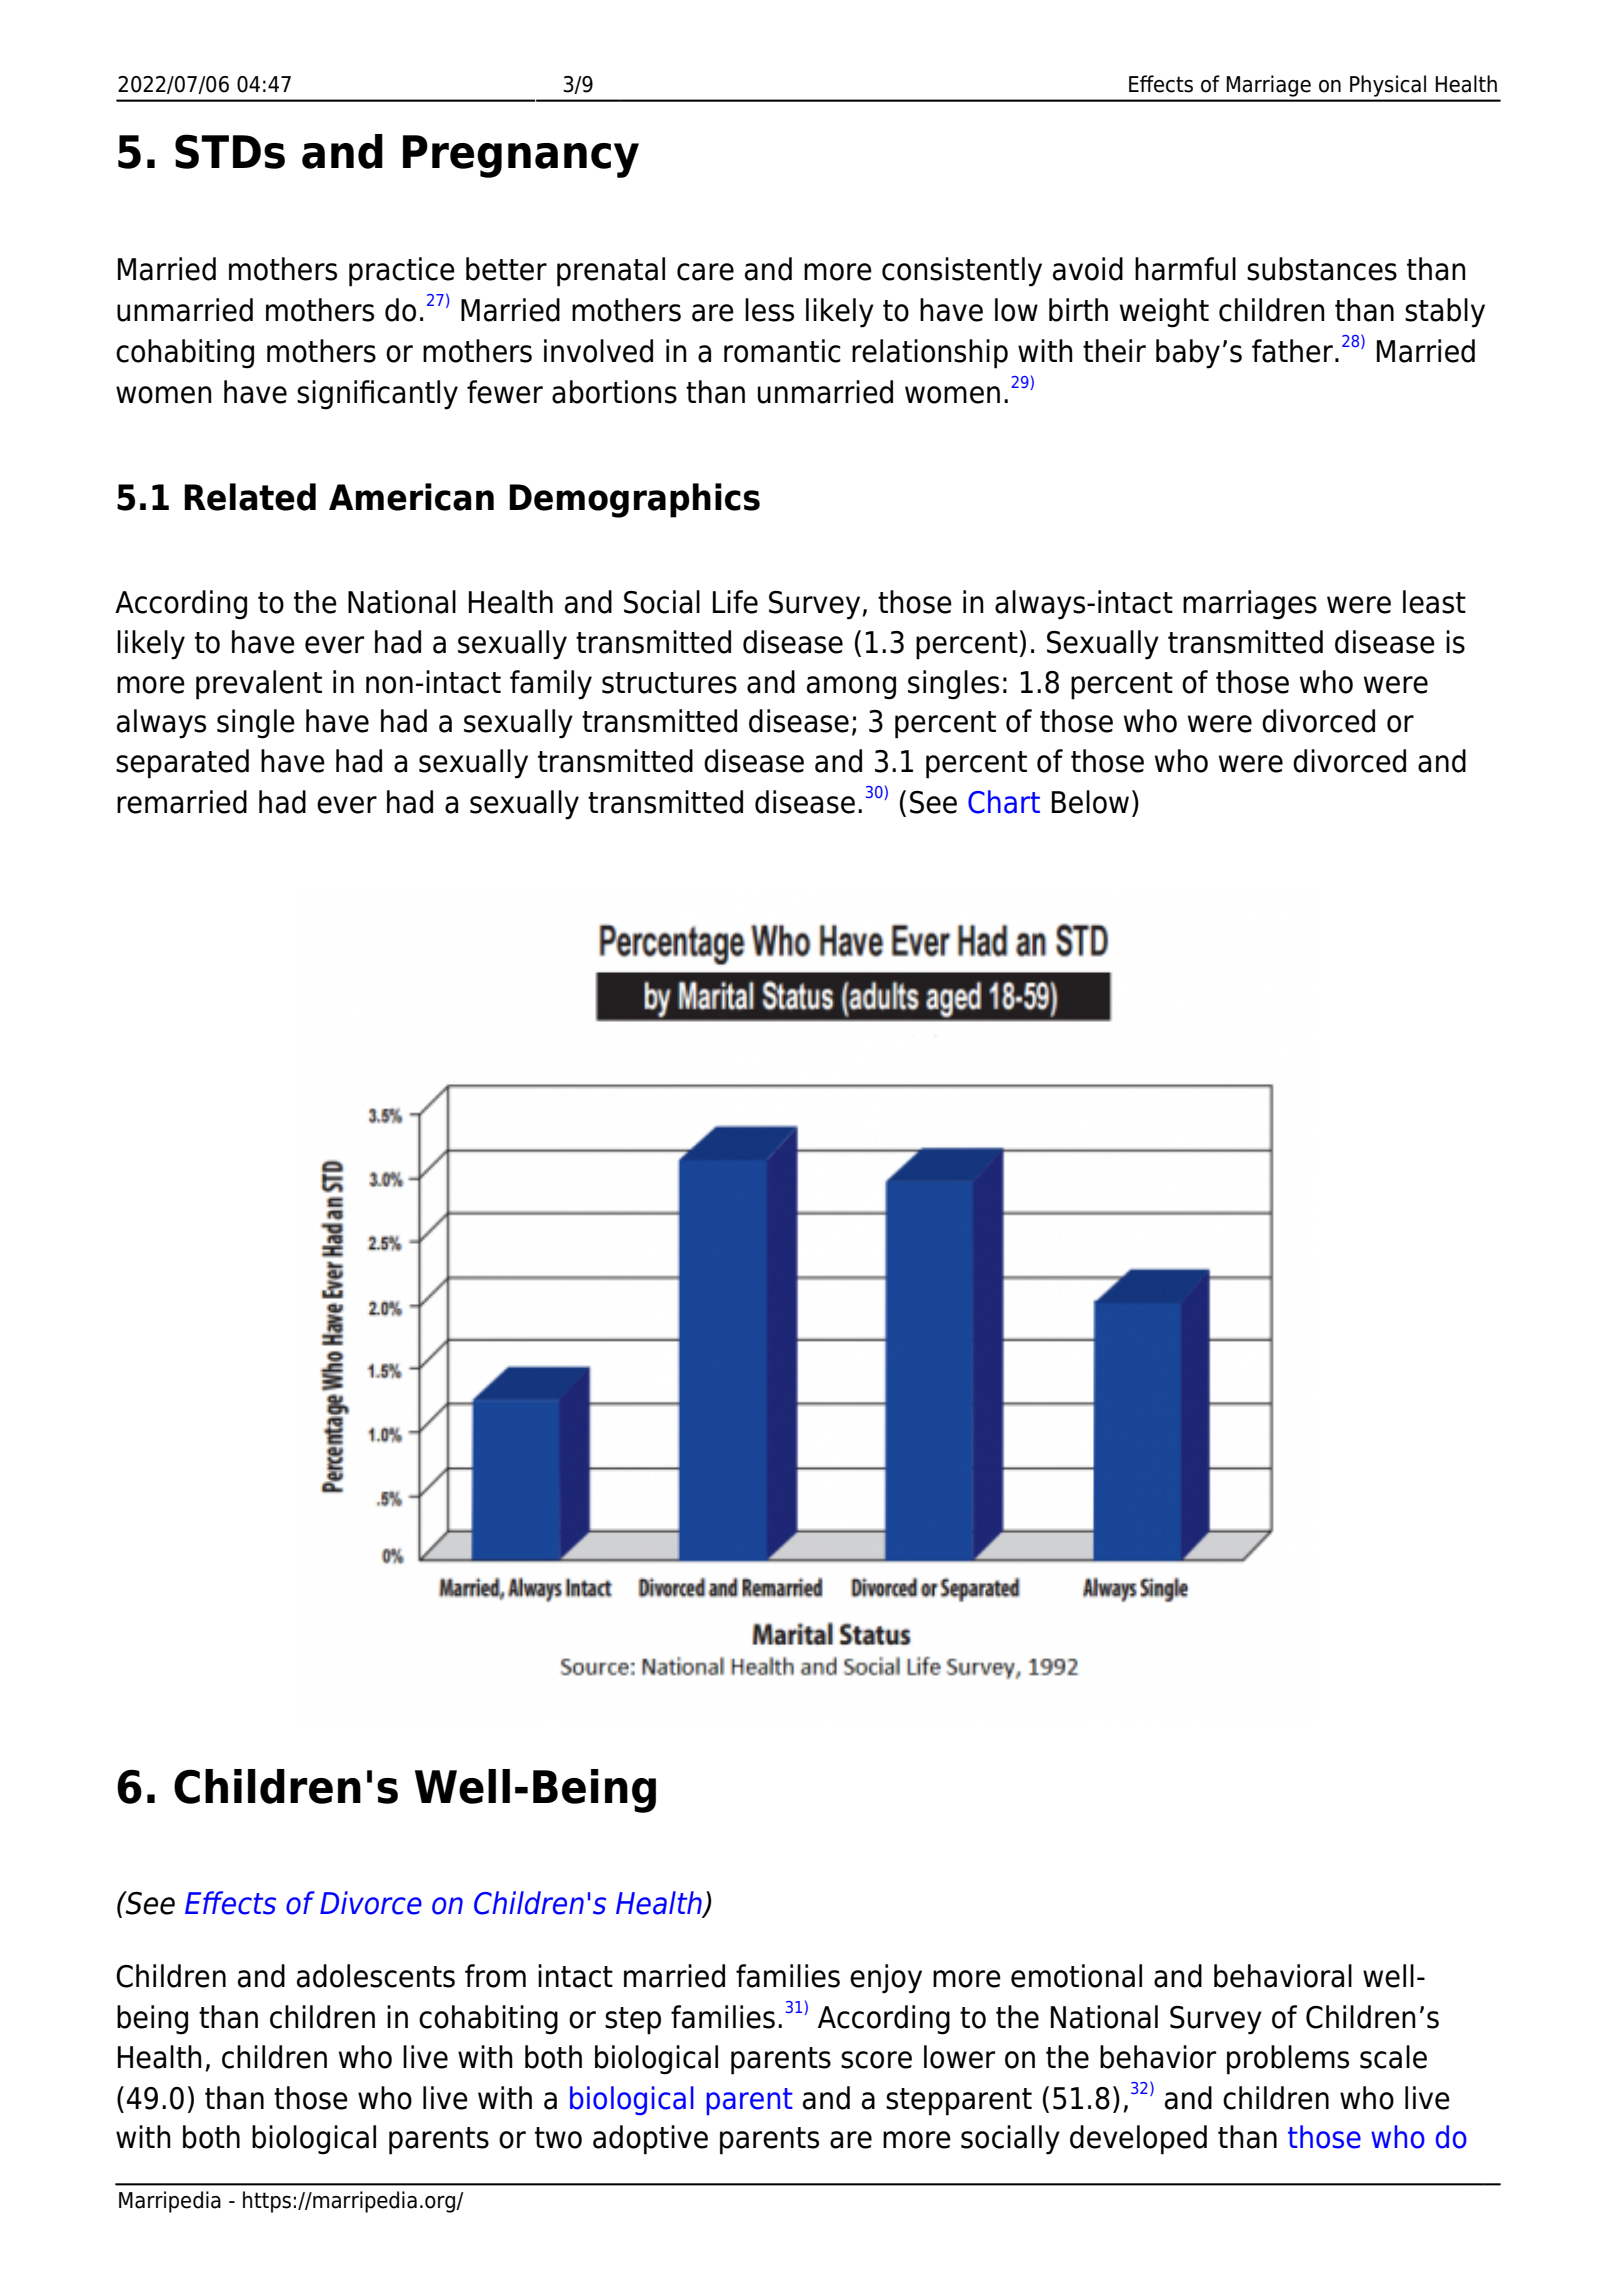 The width and height of the page is (1616, 2285). What do you see at coordinates (402, 272) in the page?
I see `practice` at bounding box center [402, 272].
